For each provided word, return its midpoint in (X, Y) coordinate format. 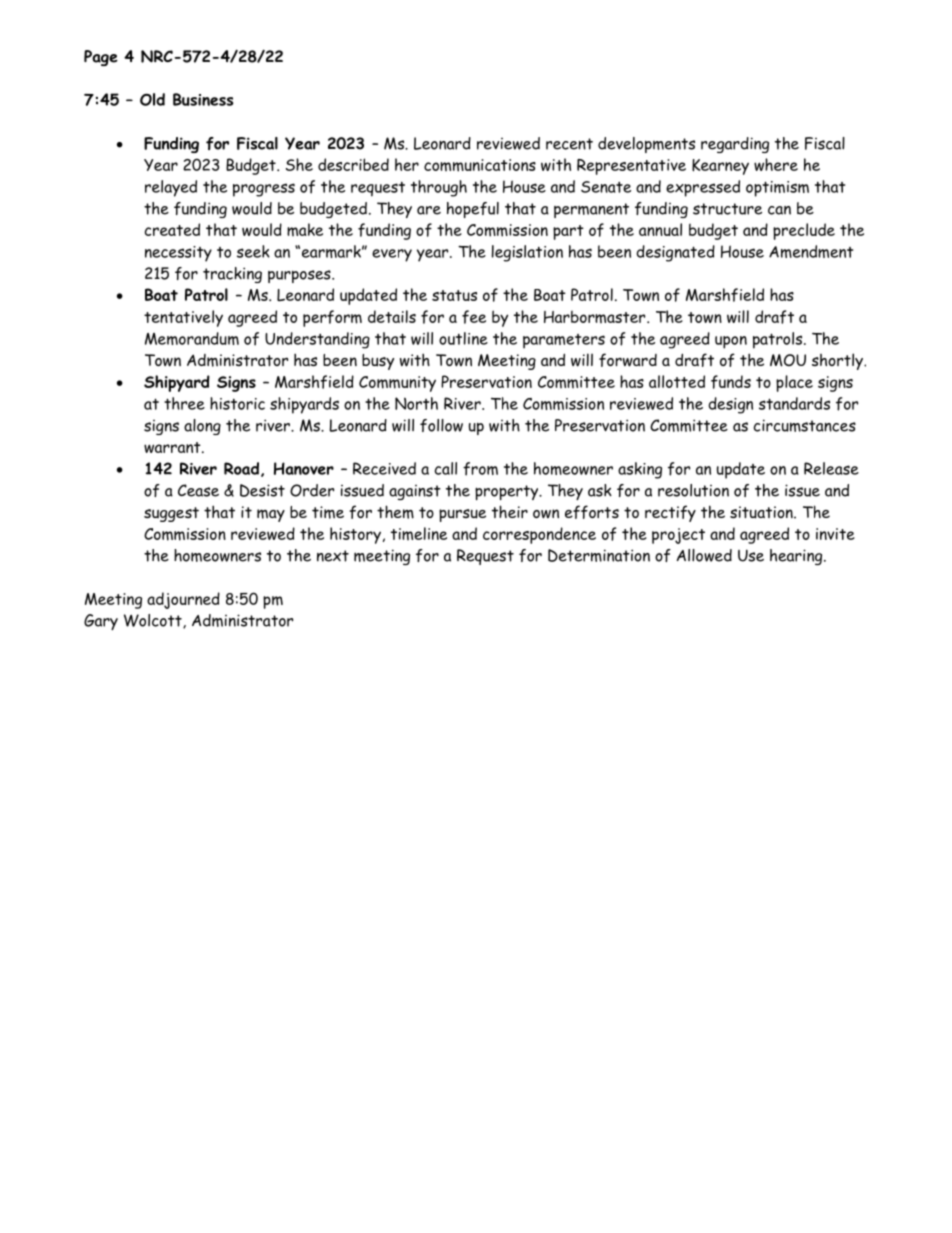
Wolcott (154, 621)
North (416, 403)
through (439, 188)
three (184, 403)
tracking (232, 275)
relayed (171, 188)
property (508, 492)
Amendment (811, 251)
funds (731, 382)
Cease (198, 490)
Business (203, 99)
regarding (735, 145)
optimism (777, 189)
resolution (693, 490)
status (454, 295)
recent (569, 144)
